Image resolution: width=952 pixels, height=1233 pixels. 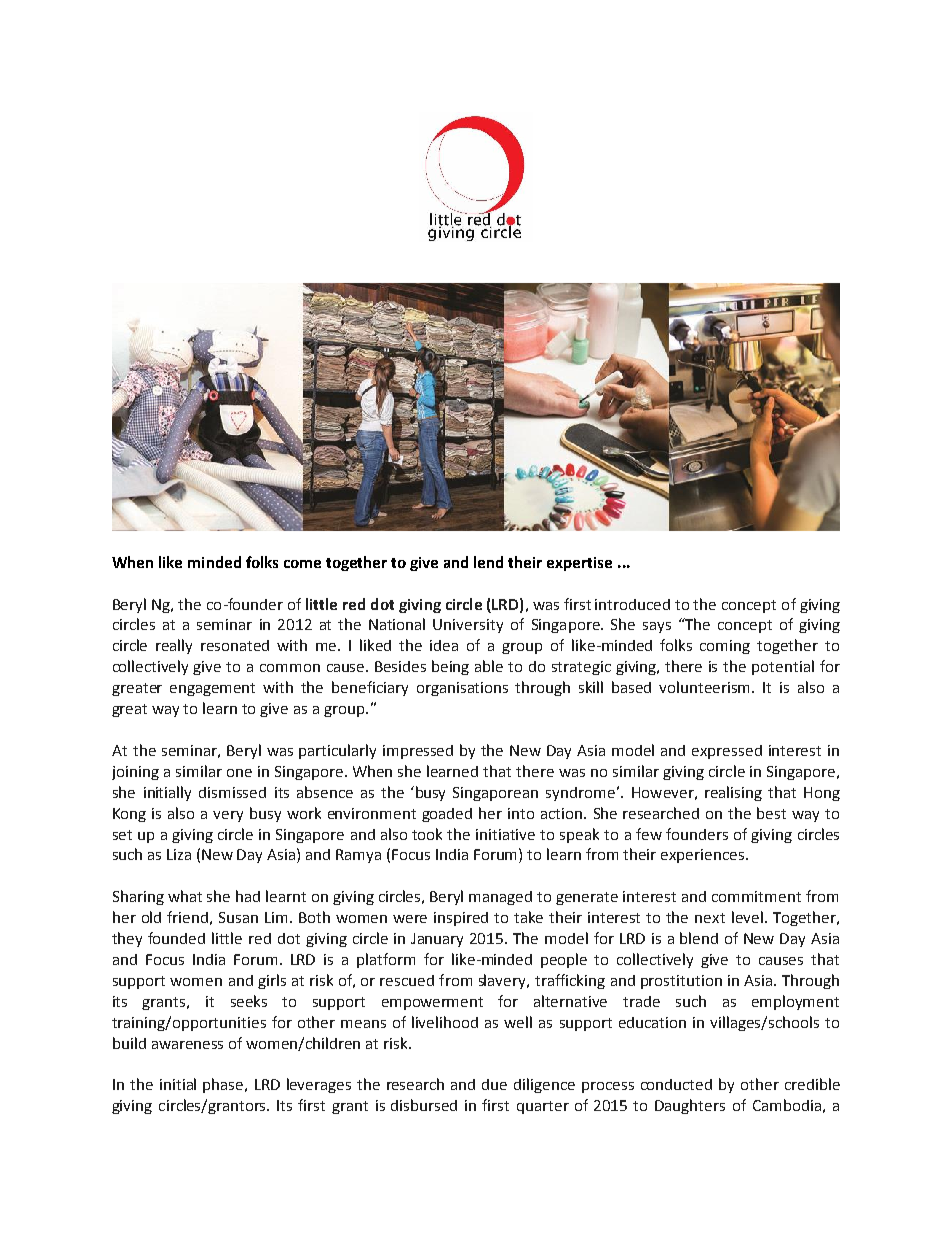 What do you see at coordinates (579, 564) in the document?
I see `expertise` at bounding box center [579, 564].
